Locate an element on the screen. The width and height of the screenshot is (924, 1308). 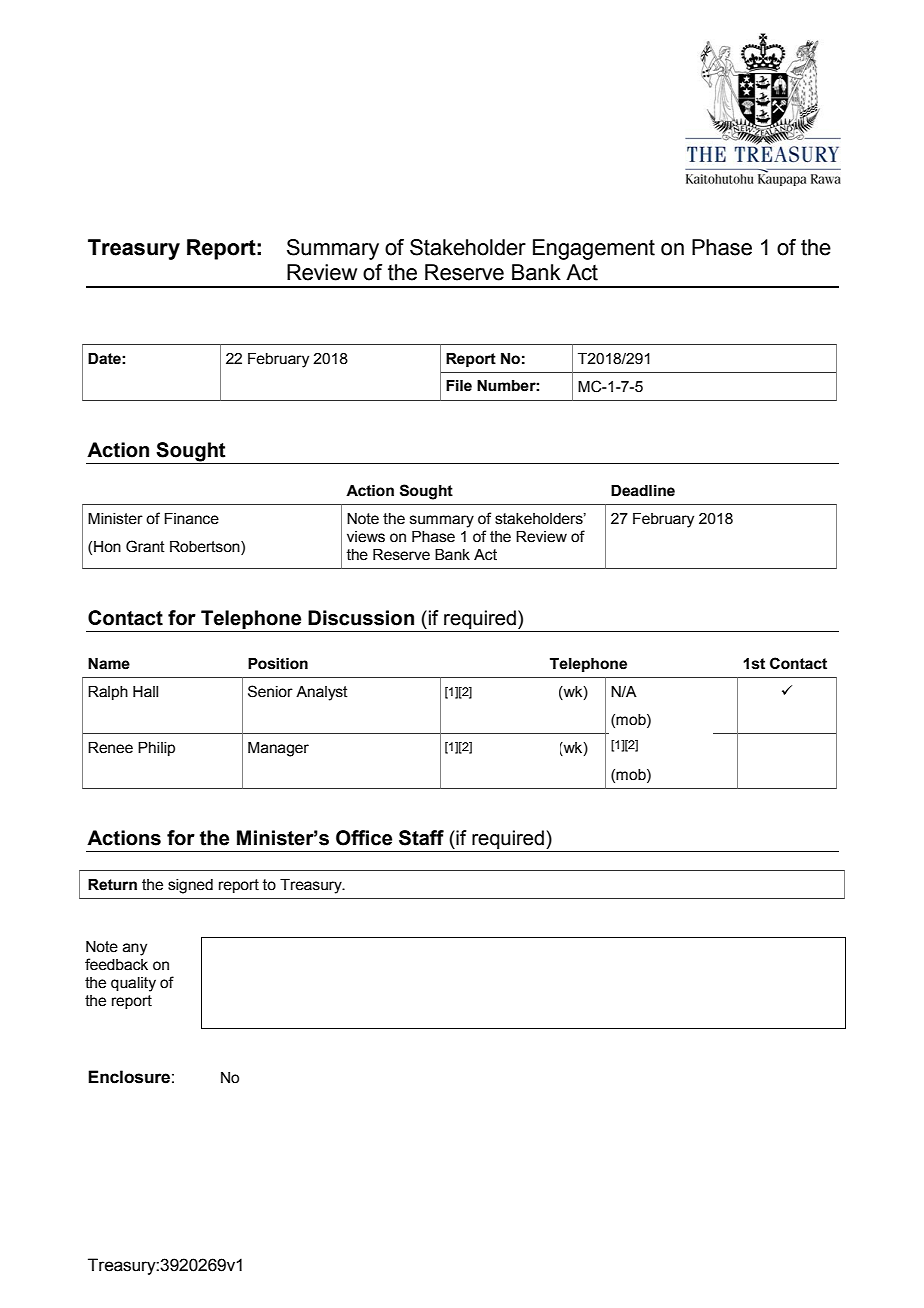
Staff is located at coordinates (421, 838).
